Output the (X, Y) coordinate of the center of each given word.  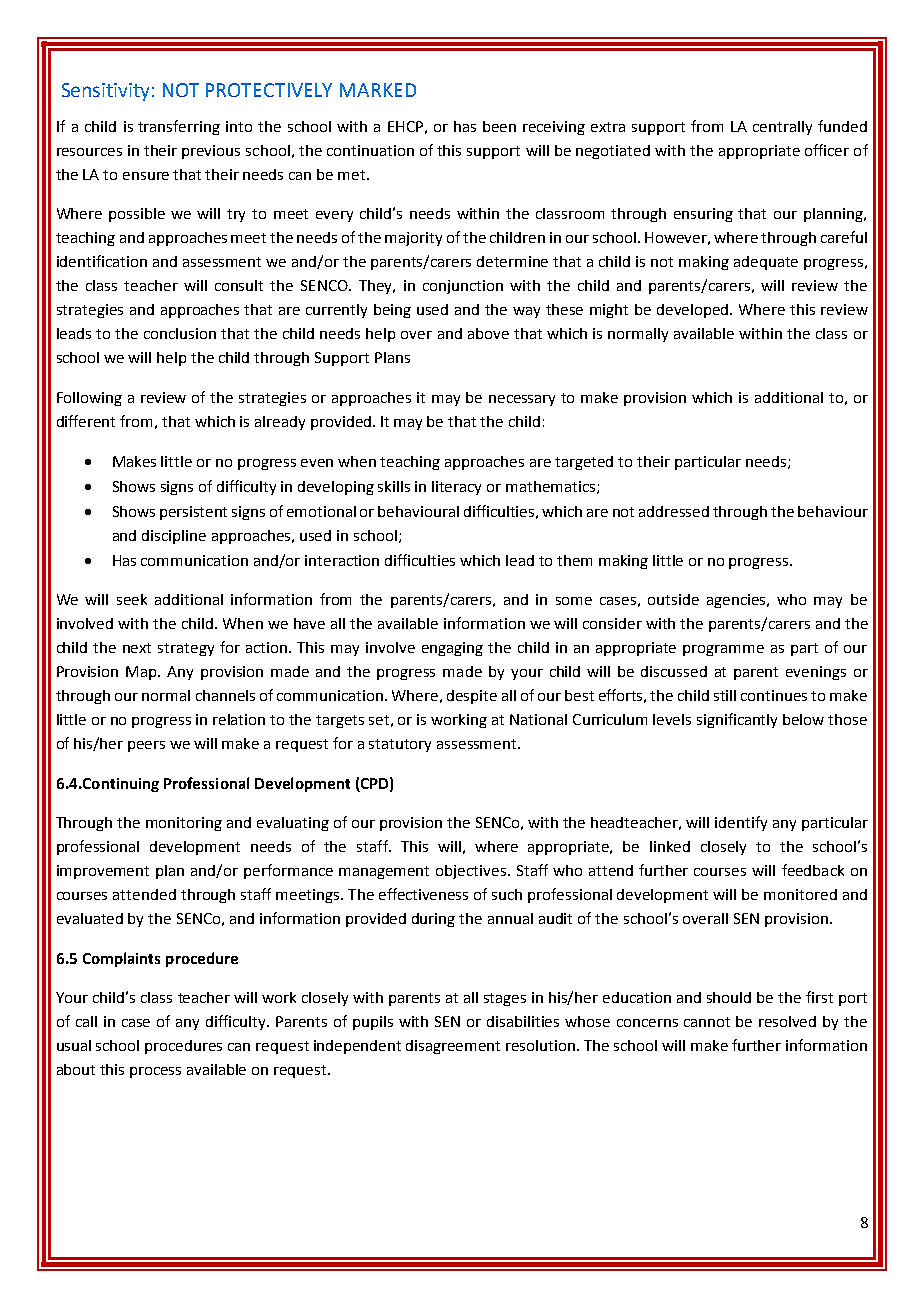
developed (694, 311)
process (155, 1072)
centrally (782, 128)
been (499, 126)
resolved (787, 1021)
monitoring (184, 824)
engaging (452, 649)
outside (673, 599)
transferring (179, 127)
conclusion (180, 333)
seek (132, 599)
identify (741, 823)
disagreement (453, 1047)
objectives (471, 872)
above (488, 333)
